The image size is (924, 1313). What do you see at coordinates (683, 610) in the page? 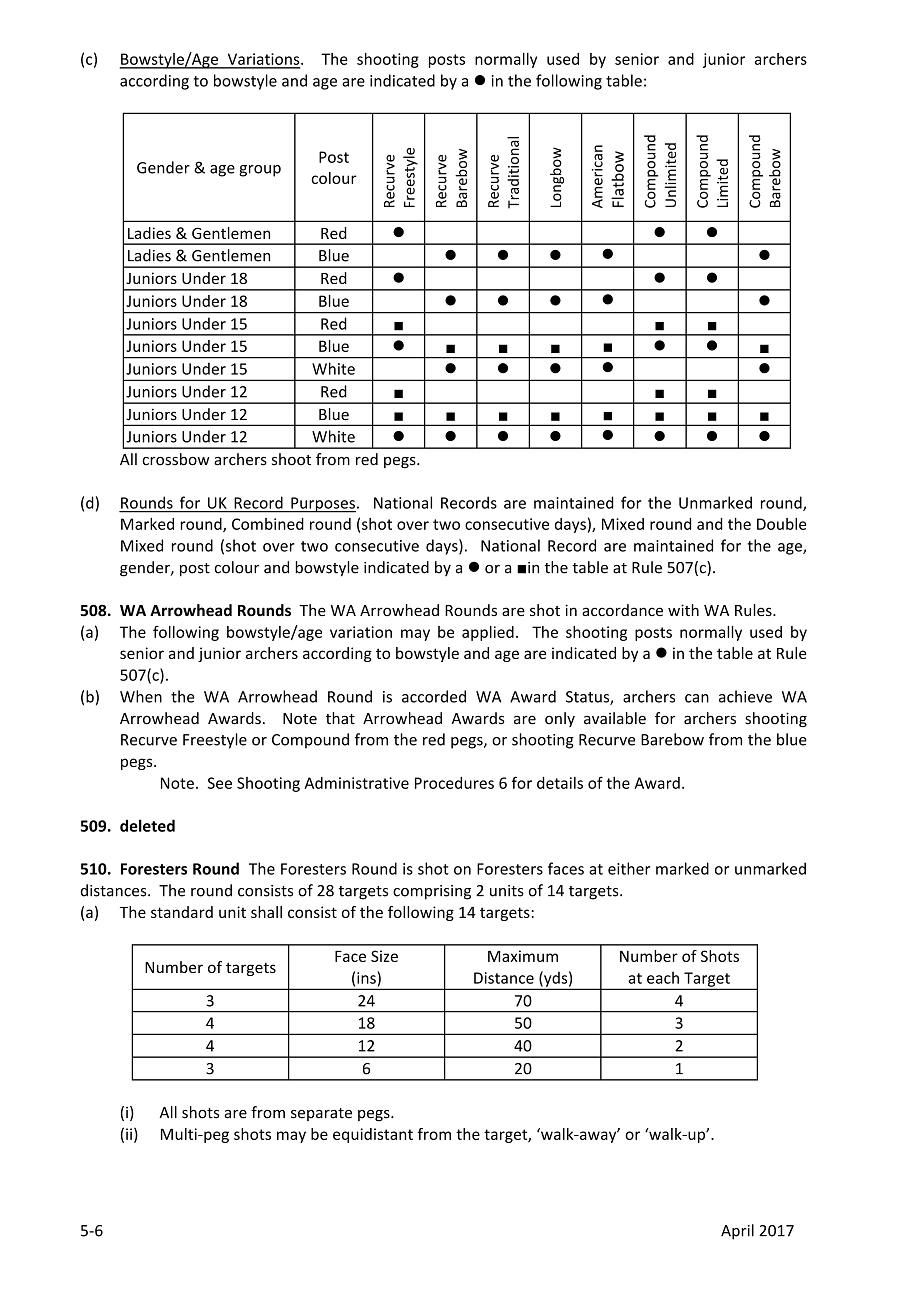
I see `with` at bounding box center [683, 610].
